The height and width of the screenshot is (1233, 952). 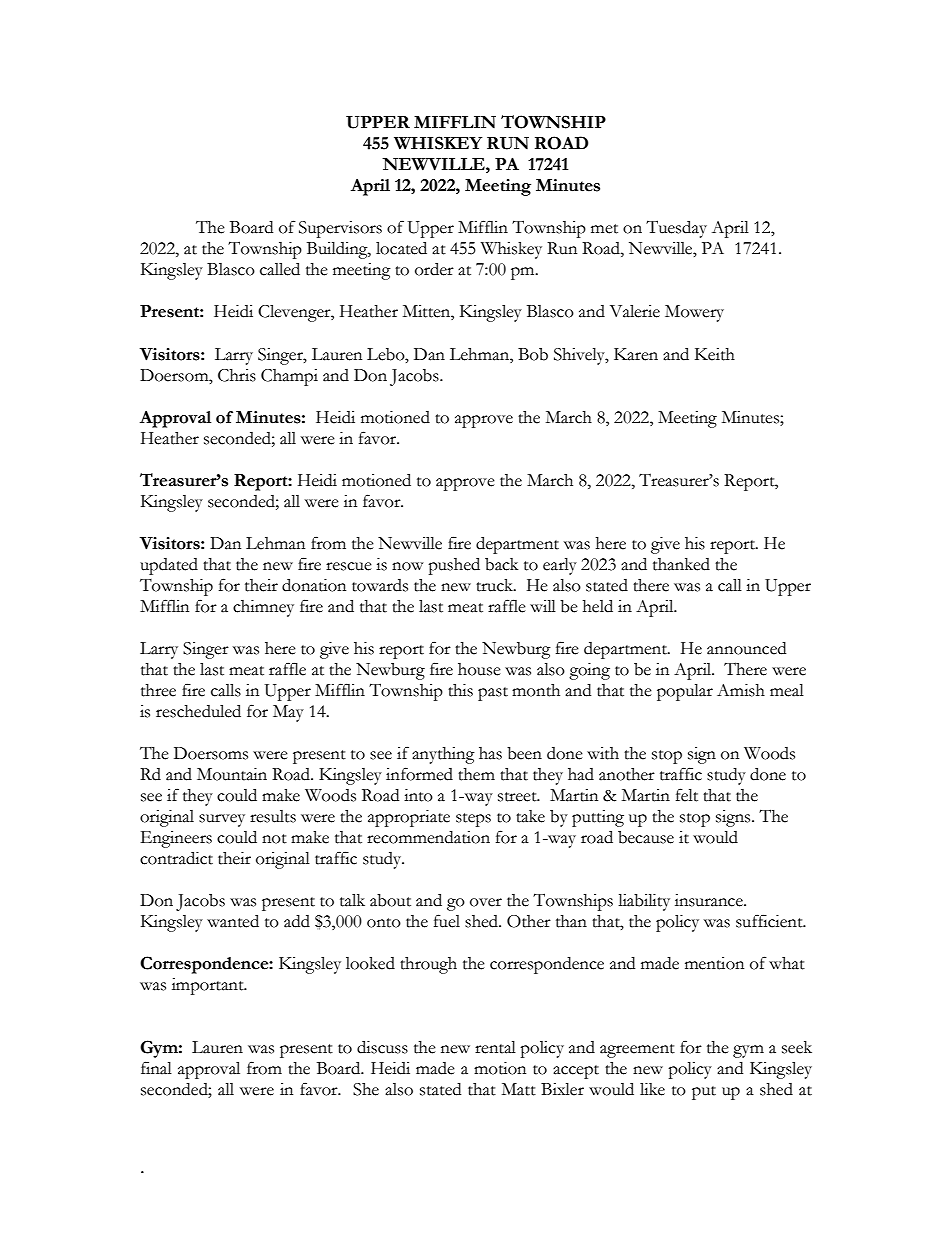 I want to click on final, so click(x=156, y=1068).
